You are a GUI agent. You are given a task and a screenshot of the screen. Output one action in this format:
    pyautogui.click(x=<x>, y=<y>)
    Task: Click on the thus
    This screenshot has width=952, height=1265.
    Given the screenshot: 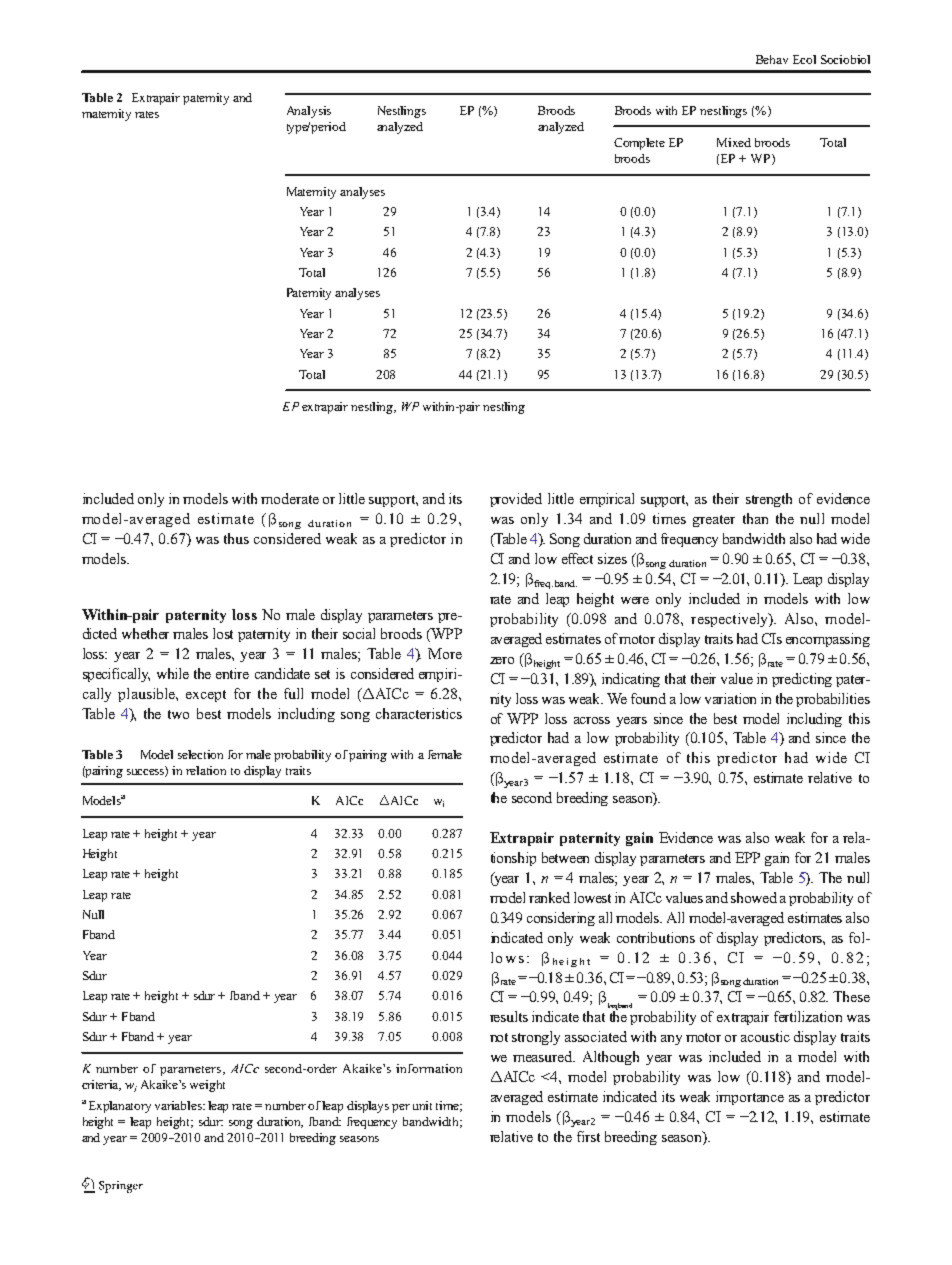 What is the action you would take?
    pyautogui.click(x=236, y=538)
